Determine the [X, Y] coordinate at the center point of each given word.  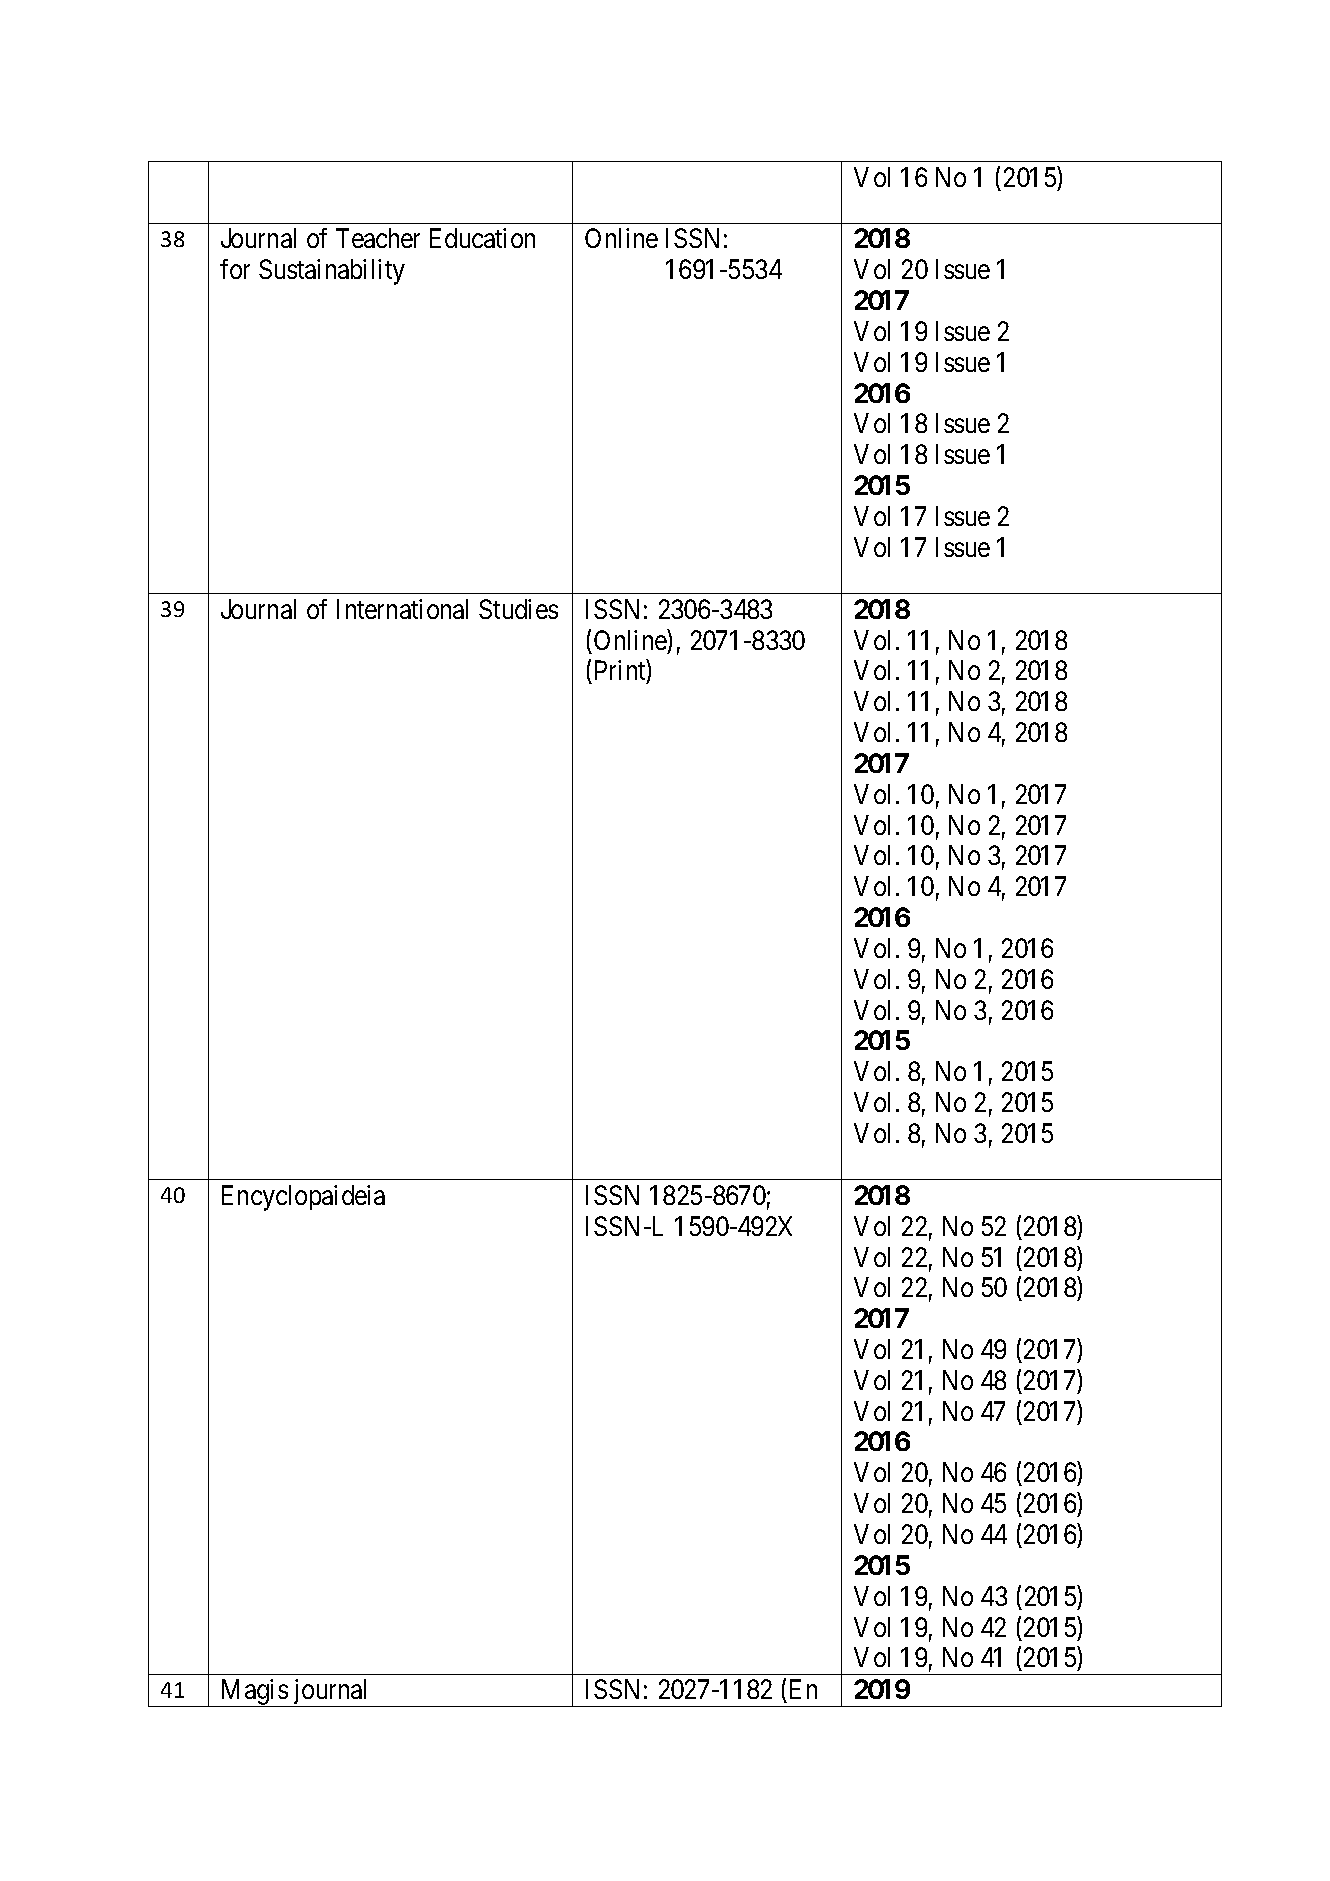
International [402, 609]
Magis [253, 1693]
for [235, 269]
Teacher [378, 238]
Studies [518, 609]
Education [482, 238]
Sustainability [332, 272]
